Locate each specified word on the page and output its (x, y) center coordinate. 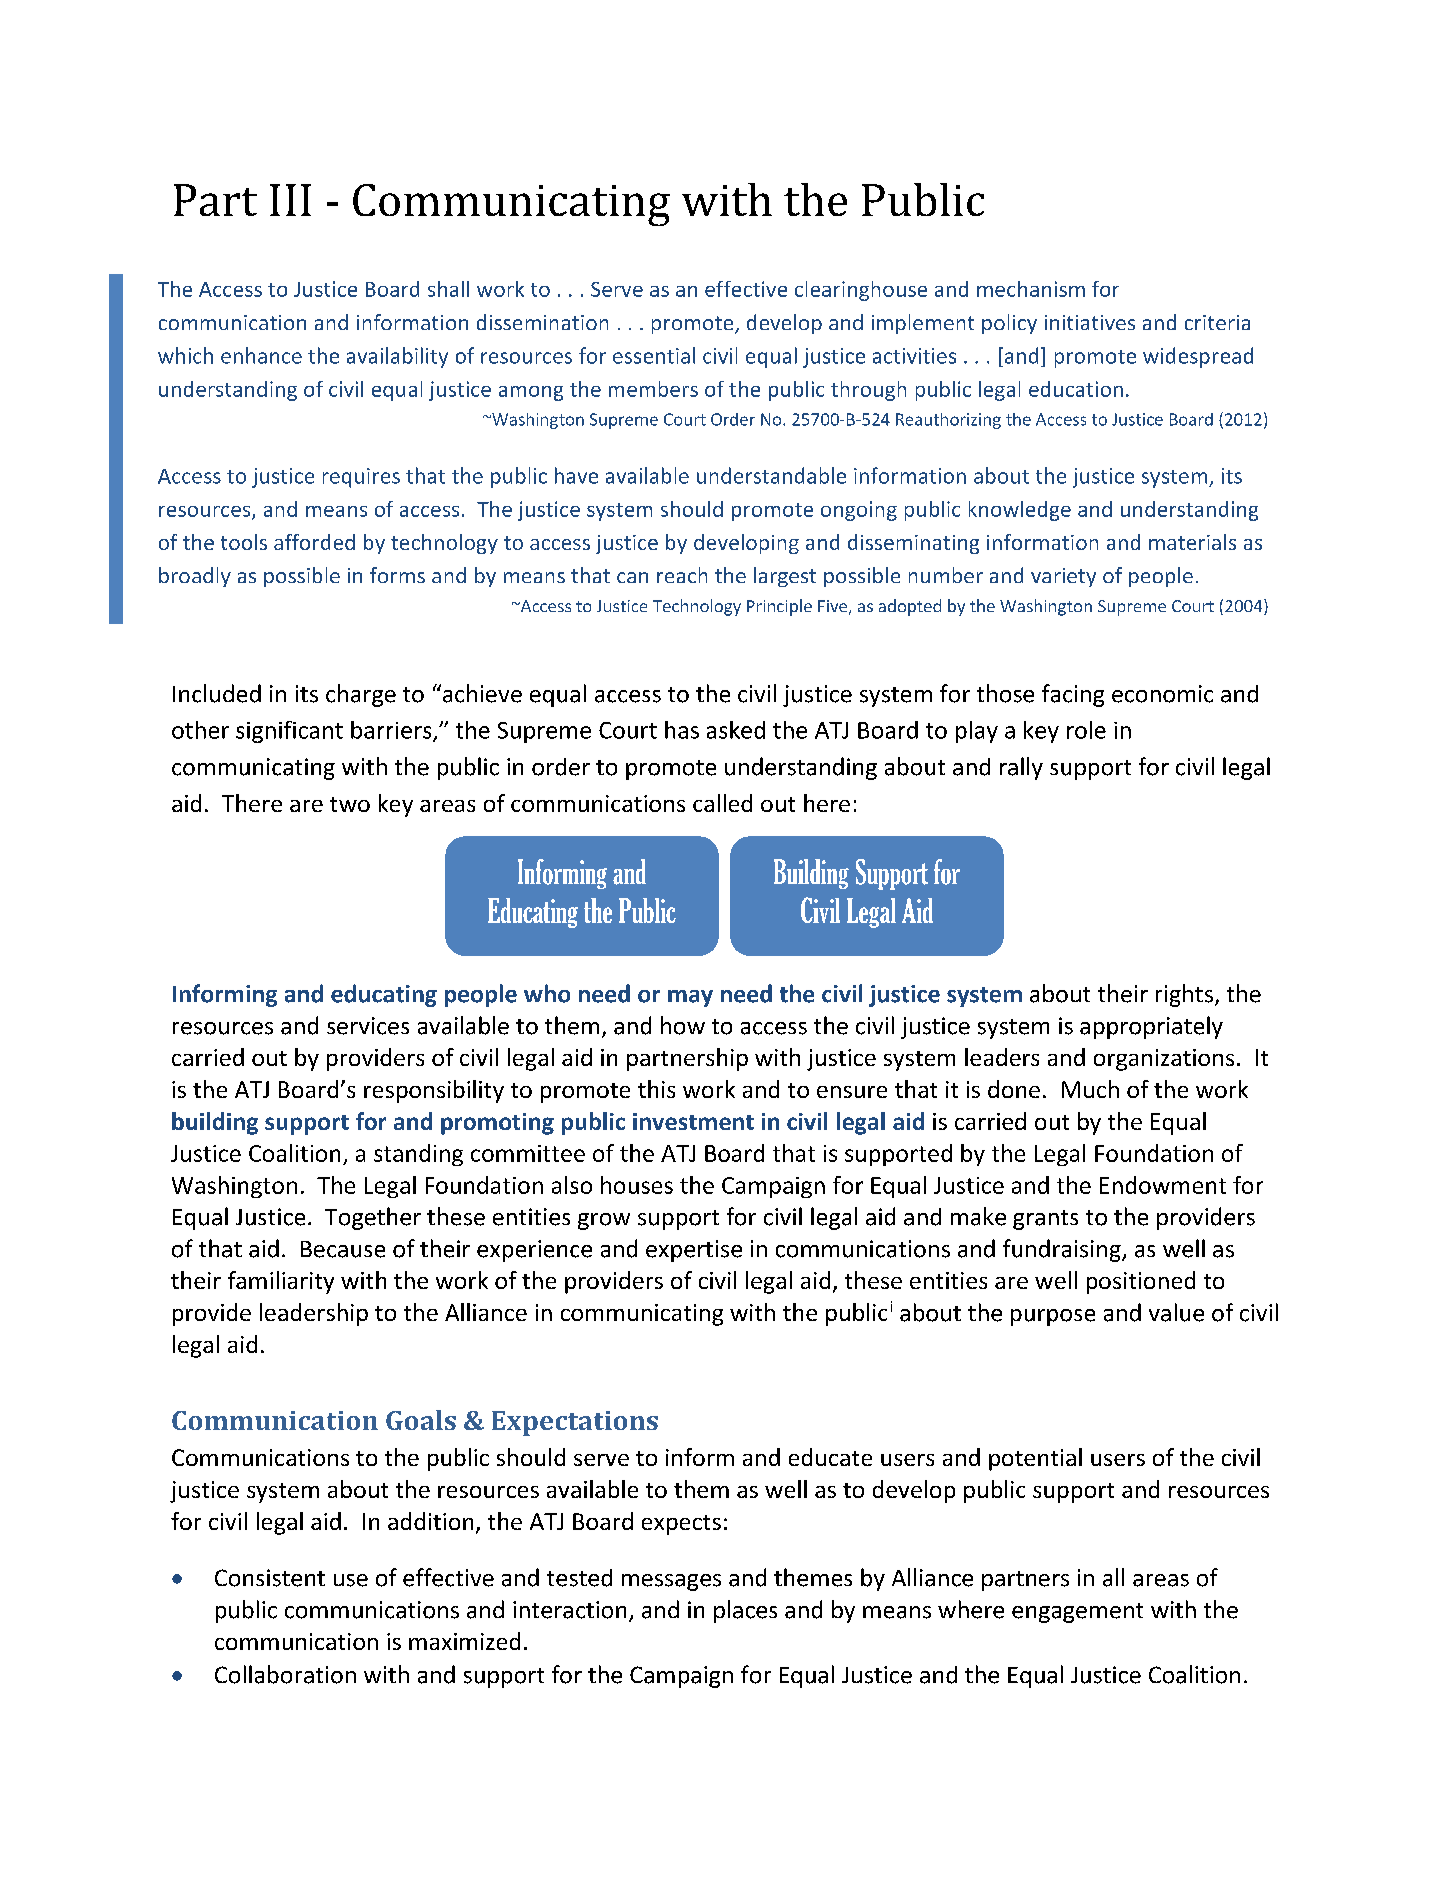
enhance (261, 355)
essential (654, 355)
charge (361, 695)
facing (1073, 695)
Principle (779, 607)
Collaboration (285, 1674)
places (745, 1611)
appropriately (1151, 1027)
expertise (694, 1251)
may (690, 998)
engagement (1077, 1613)
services (368, 1026)
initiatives (1090, 322)
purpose (1053, 1317)
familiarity (281, 1282)
